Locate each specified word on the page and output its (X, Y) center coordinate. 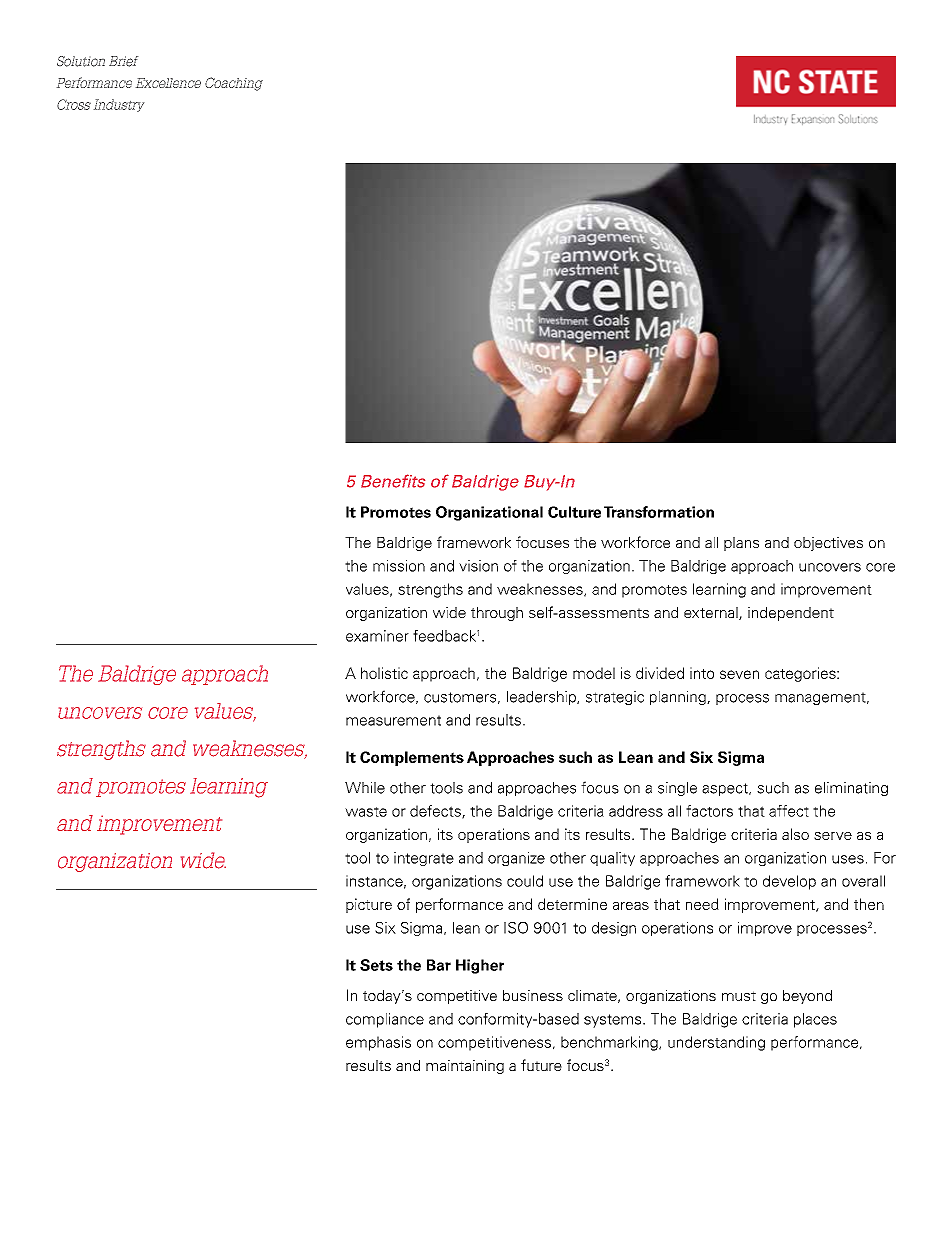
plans (741, 544)
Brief (123, 61)
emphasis (378, 1043)
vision (478, 566)
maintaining (465, 1067)
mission (399, 566)
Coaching (234, 84)
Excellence (168, 83)
